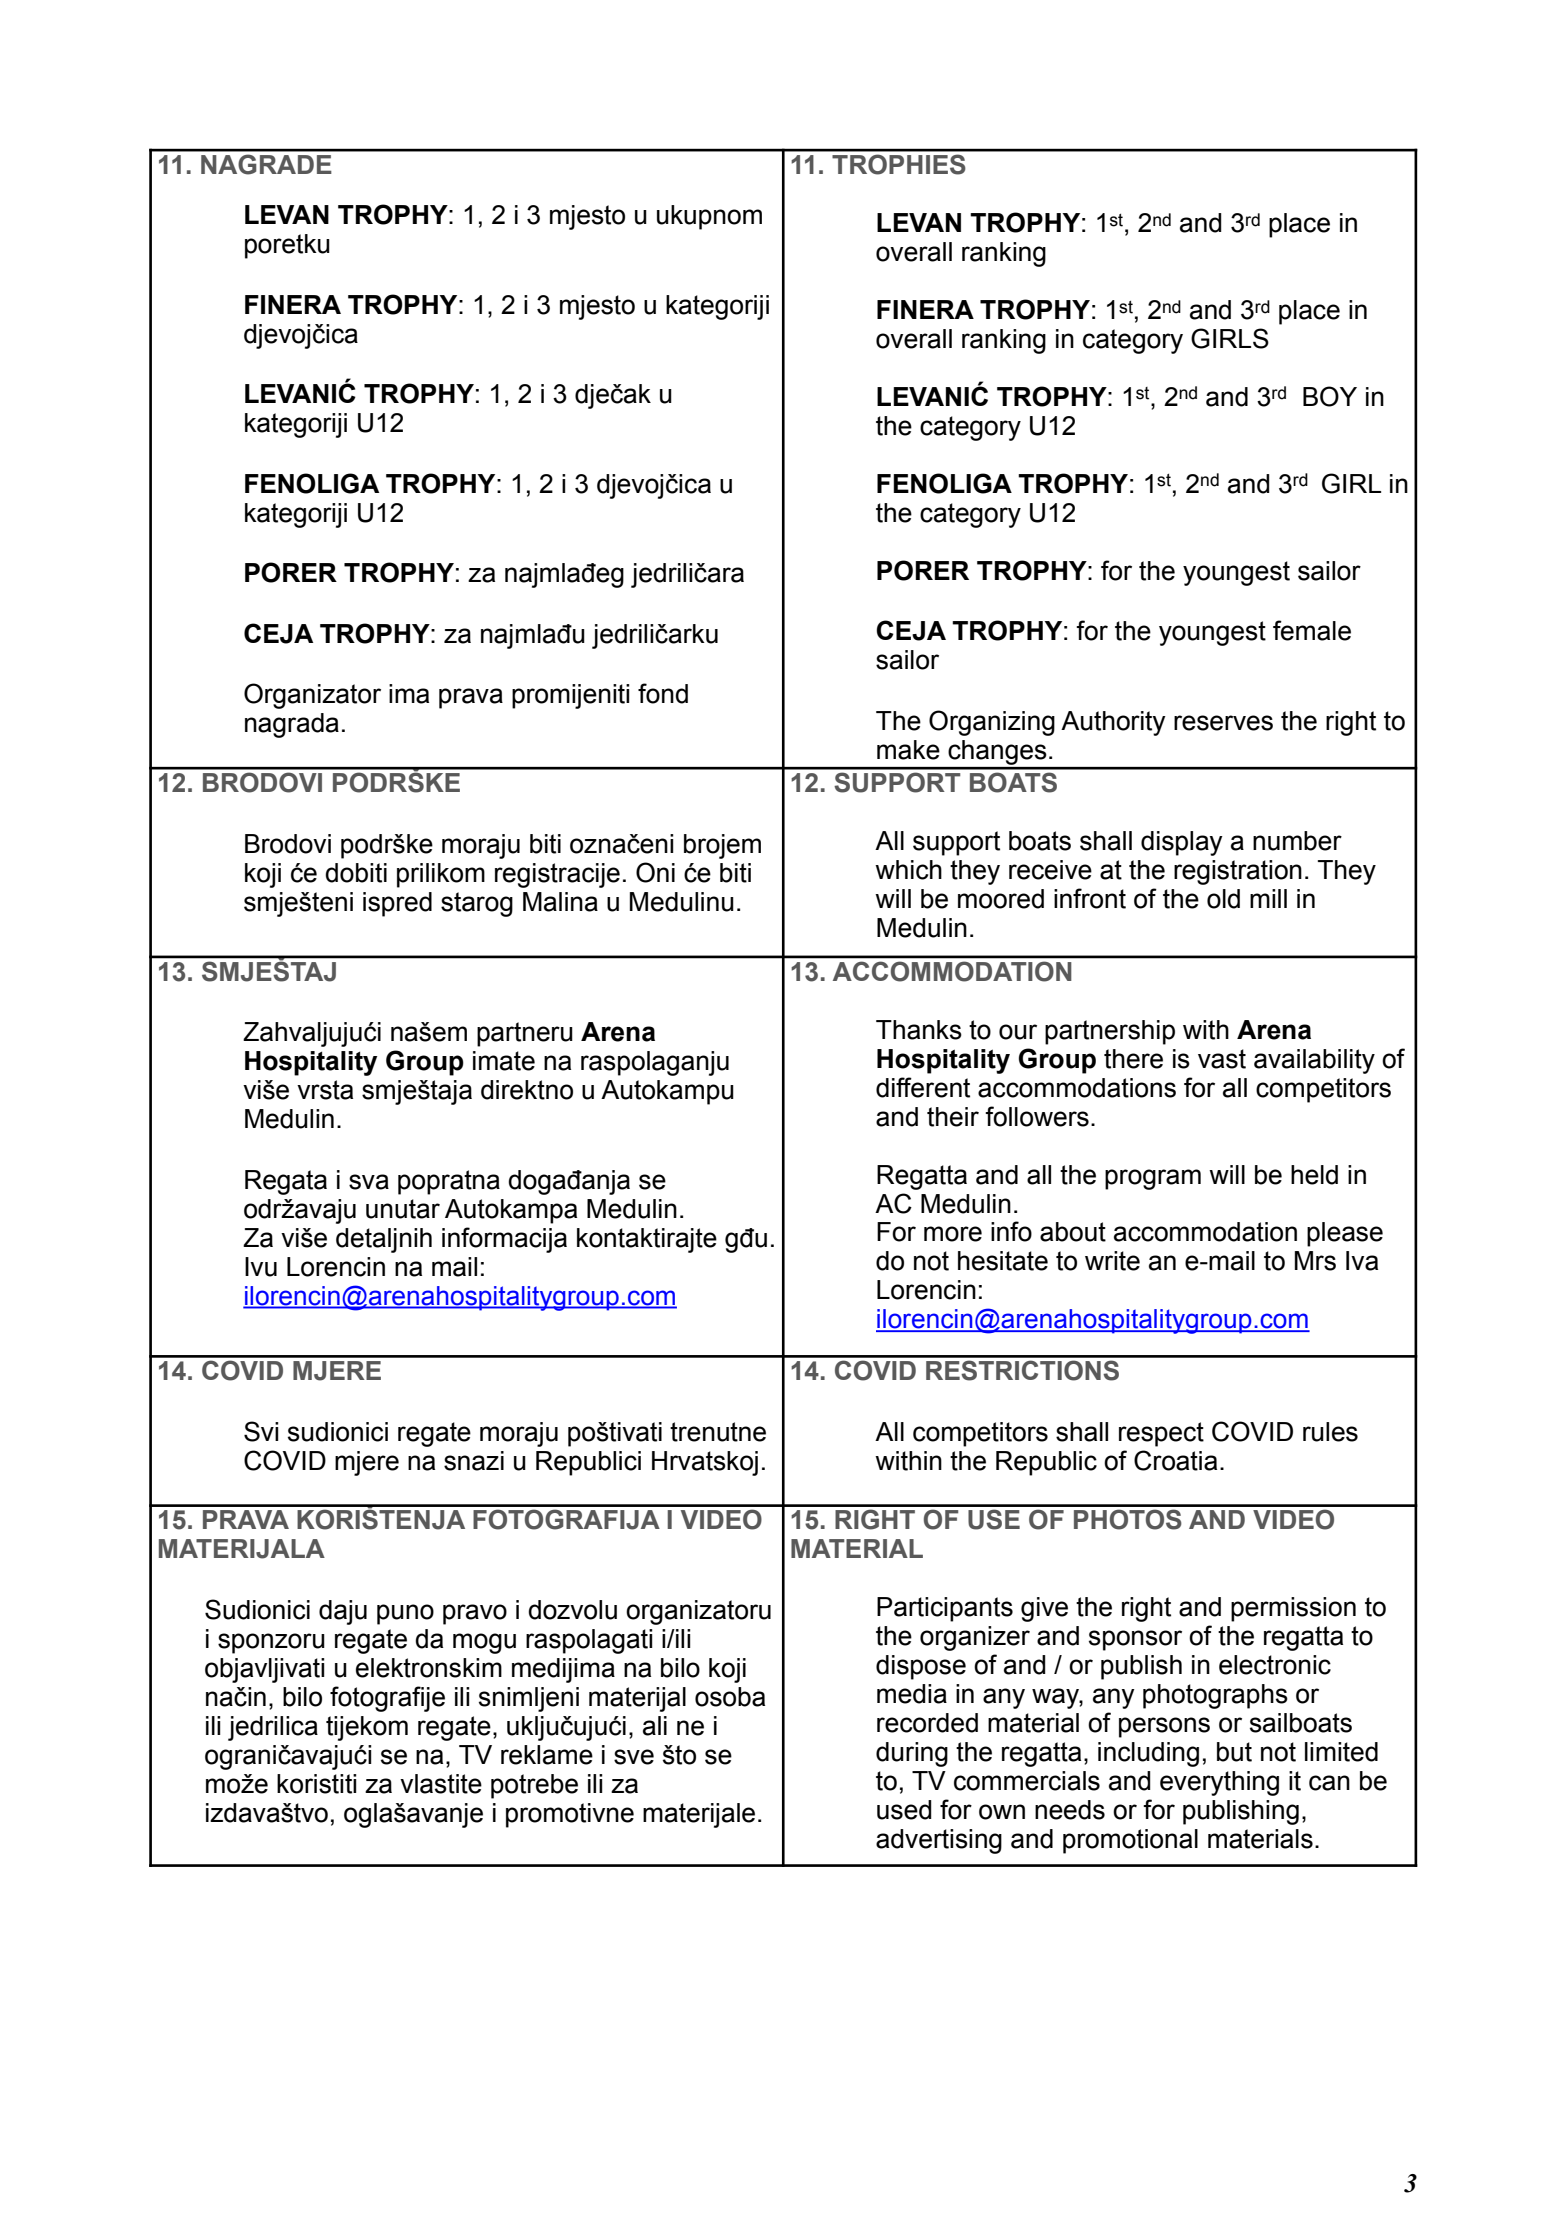  Describe the element at coordinates (904, 1810) in the screenshot. I see `used` at that location.
